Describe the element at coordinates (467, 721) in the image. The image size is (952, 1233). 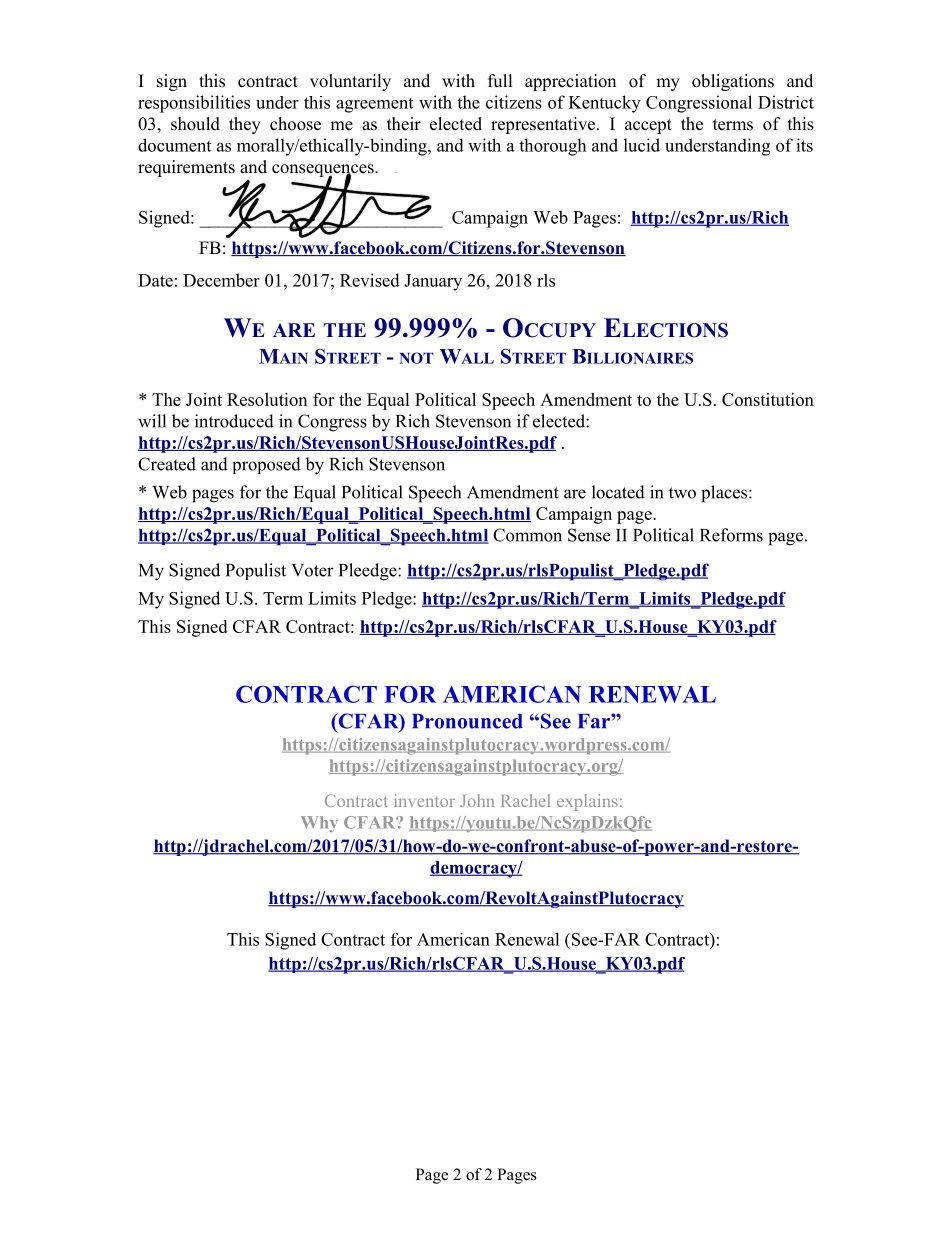
I see `Pronounced` at that location.
